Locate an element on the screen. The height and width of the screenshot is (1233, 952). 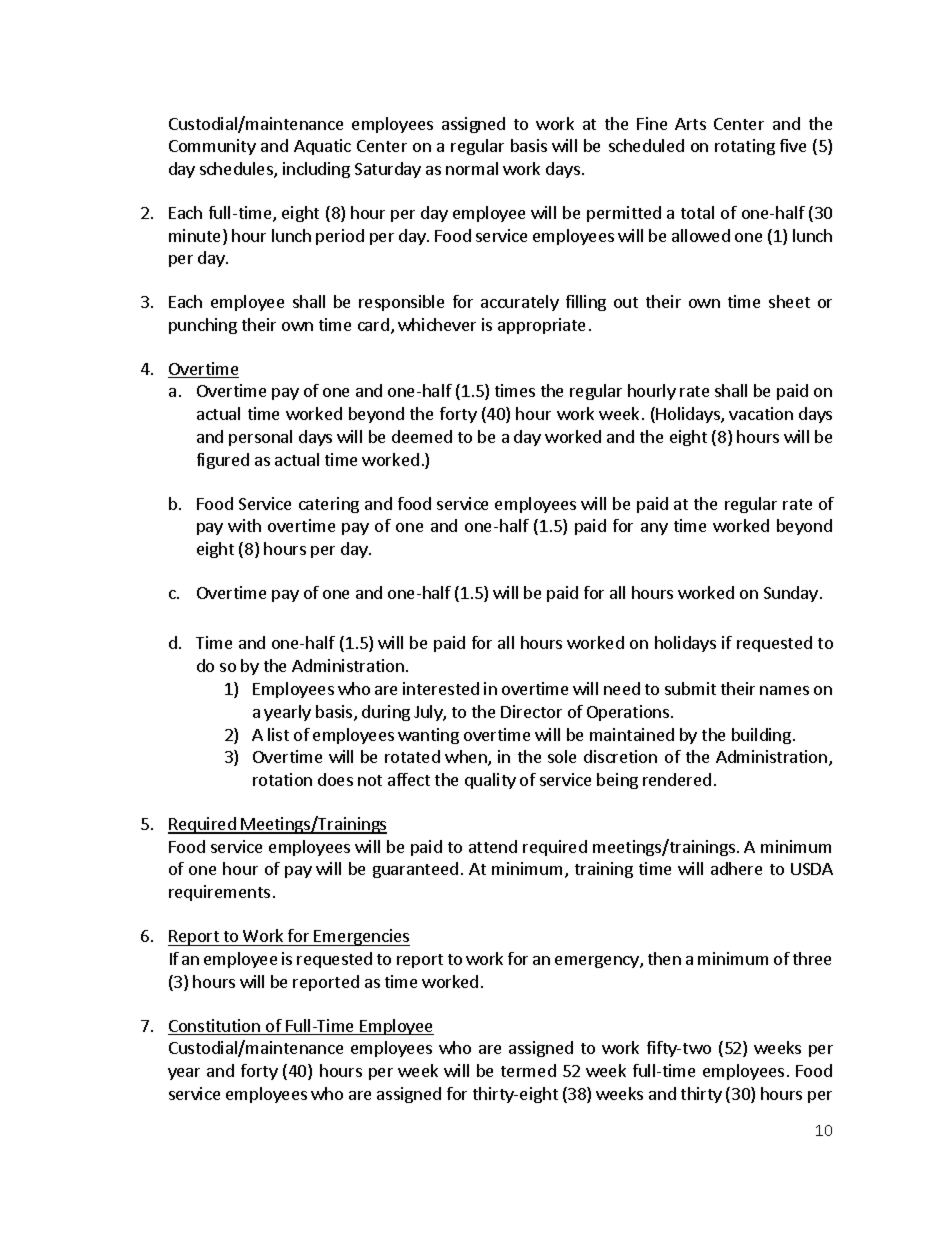
rotating is located at coordinates (745, 147).
